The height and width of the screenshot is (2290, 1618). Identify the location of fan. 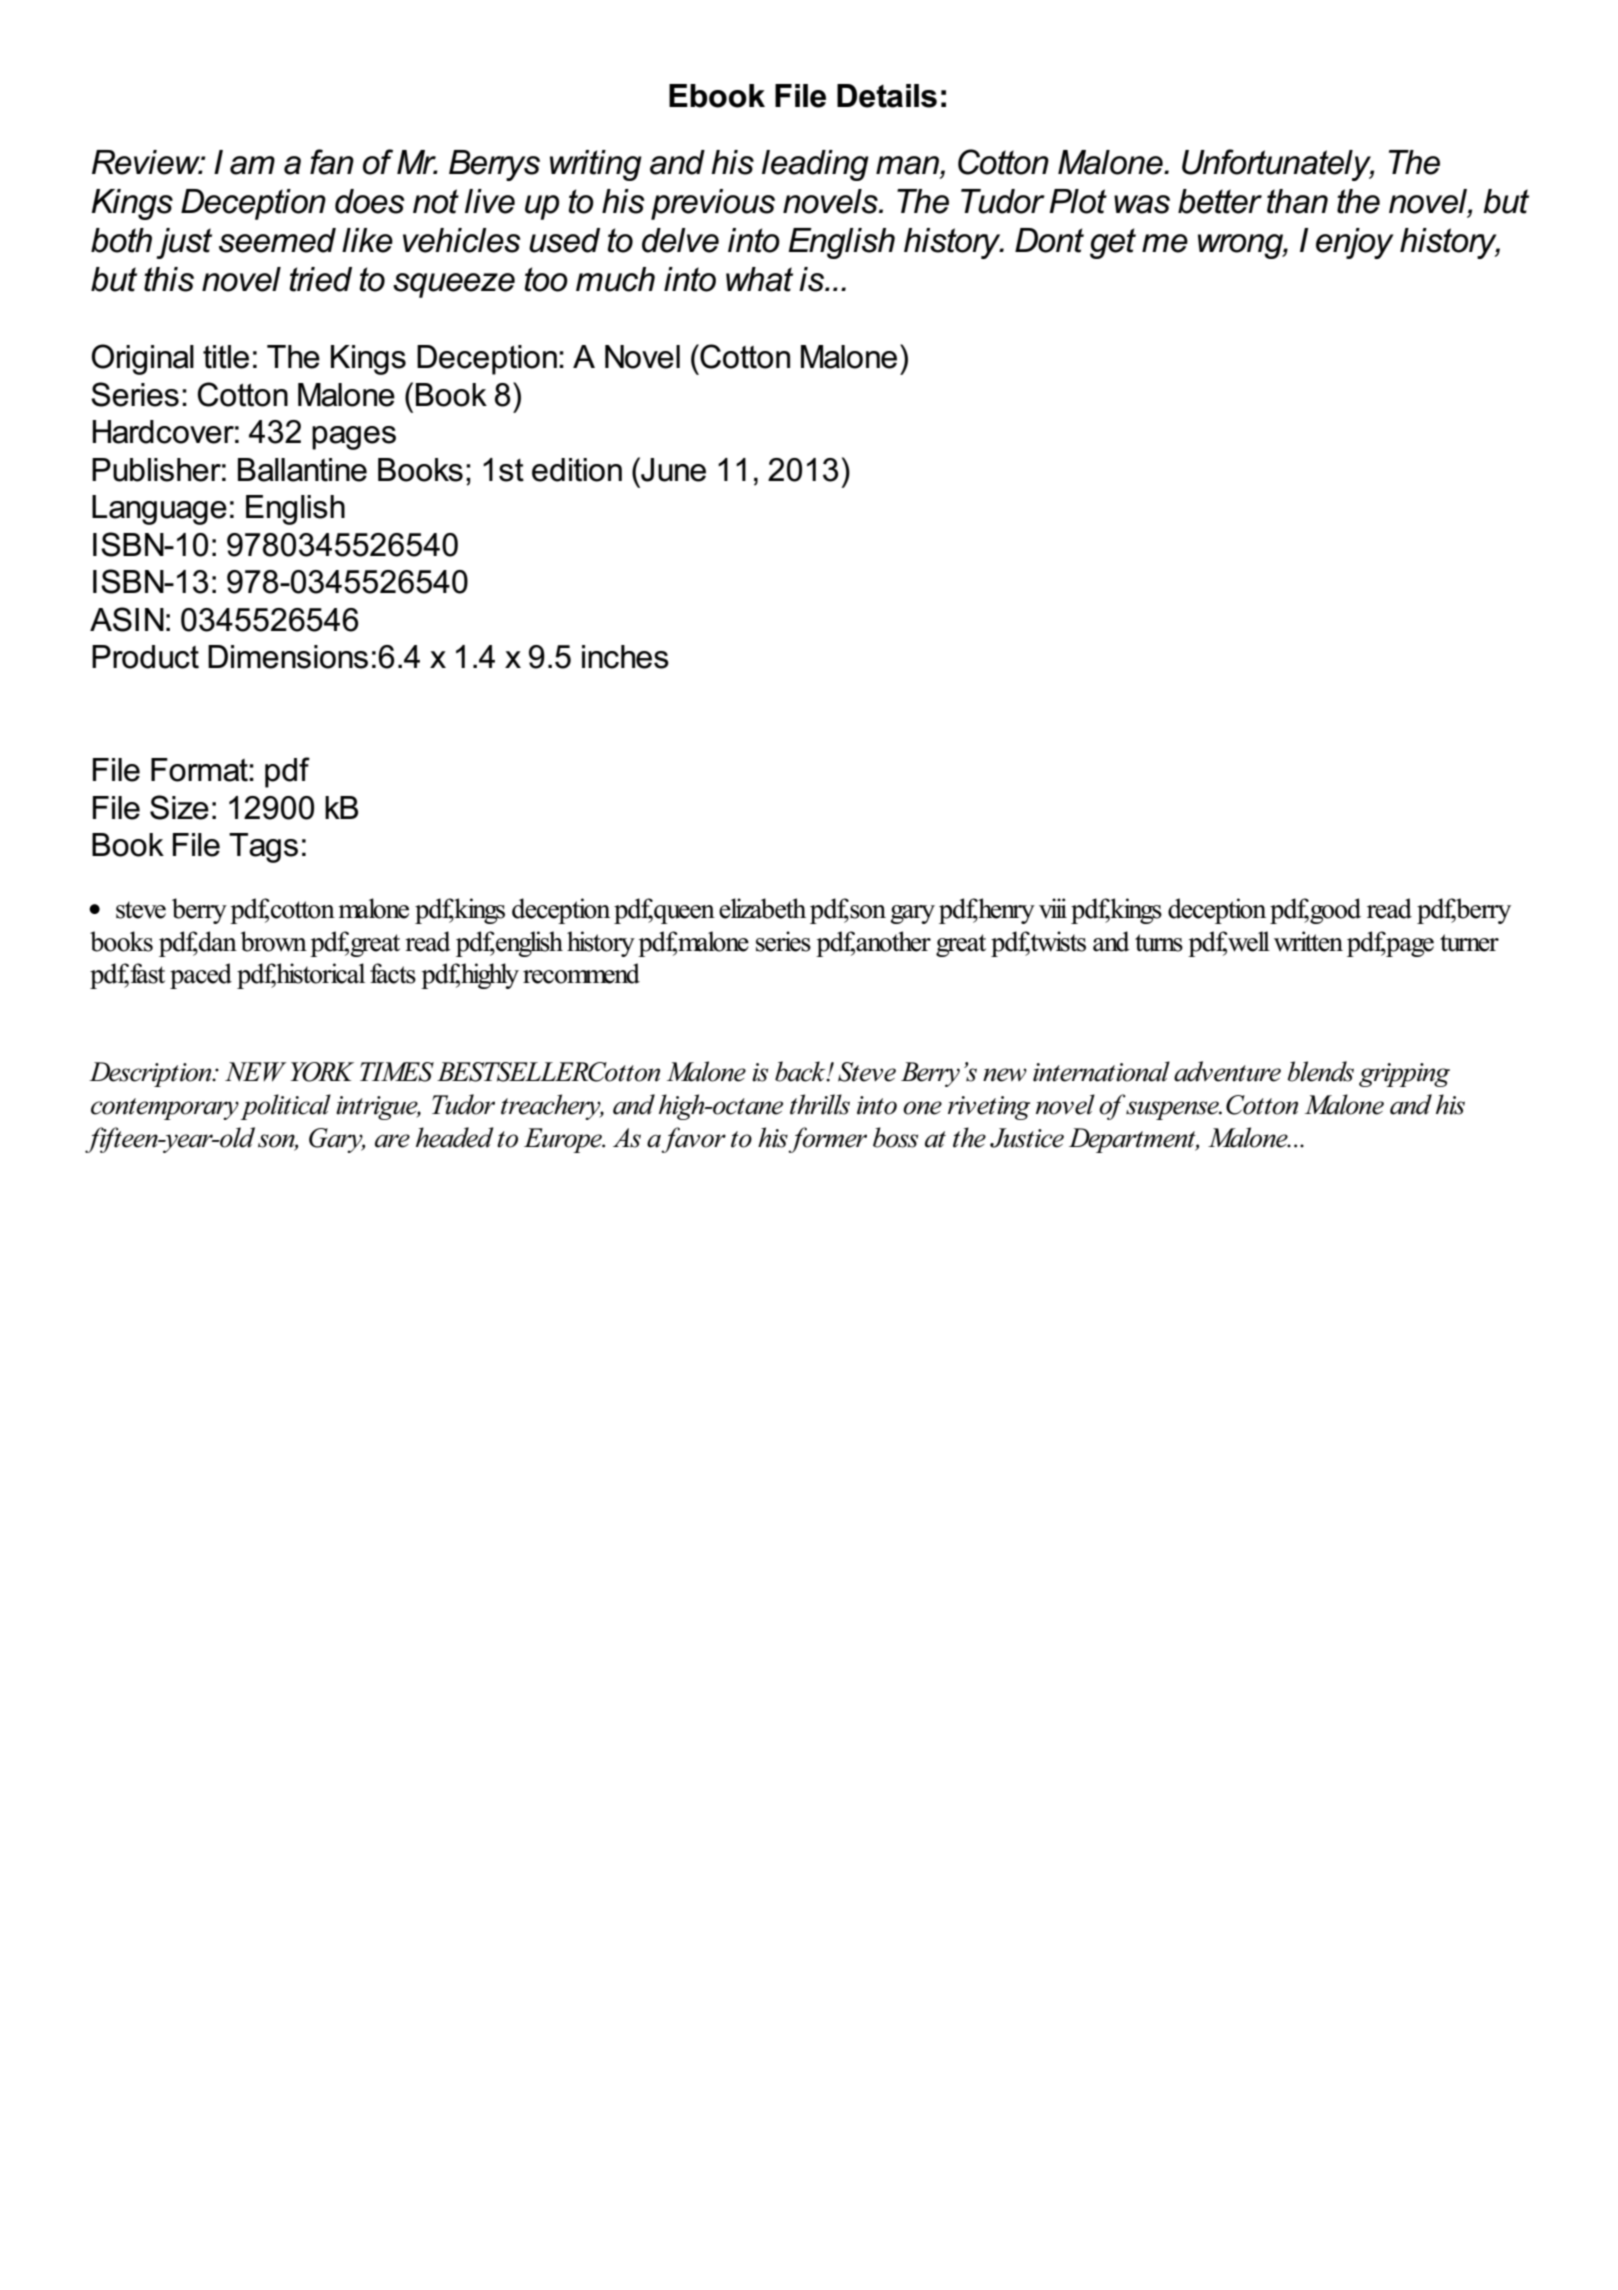
(332, 162).
